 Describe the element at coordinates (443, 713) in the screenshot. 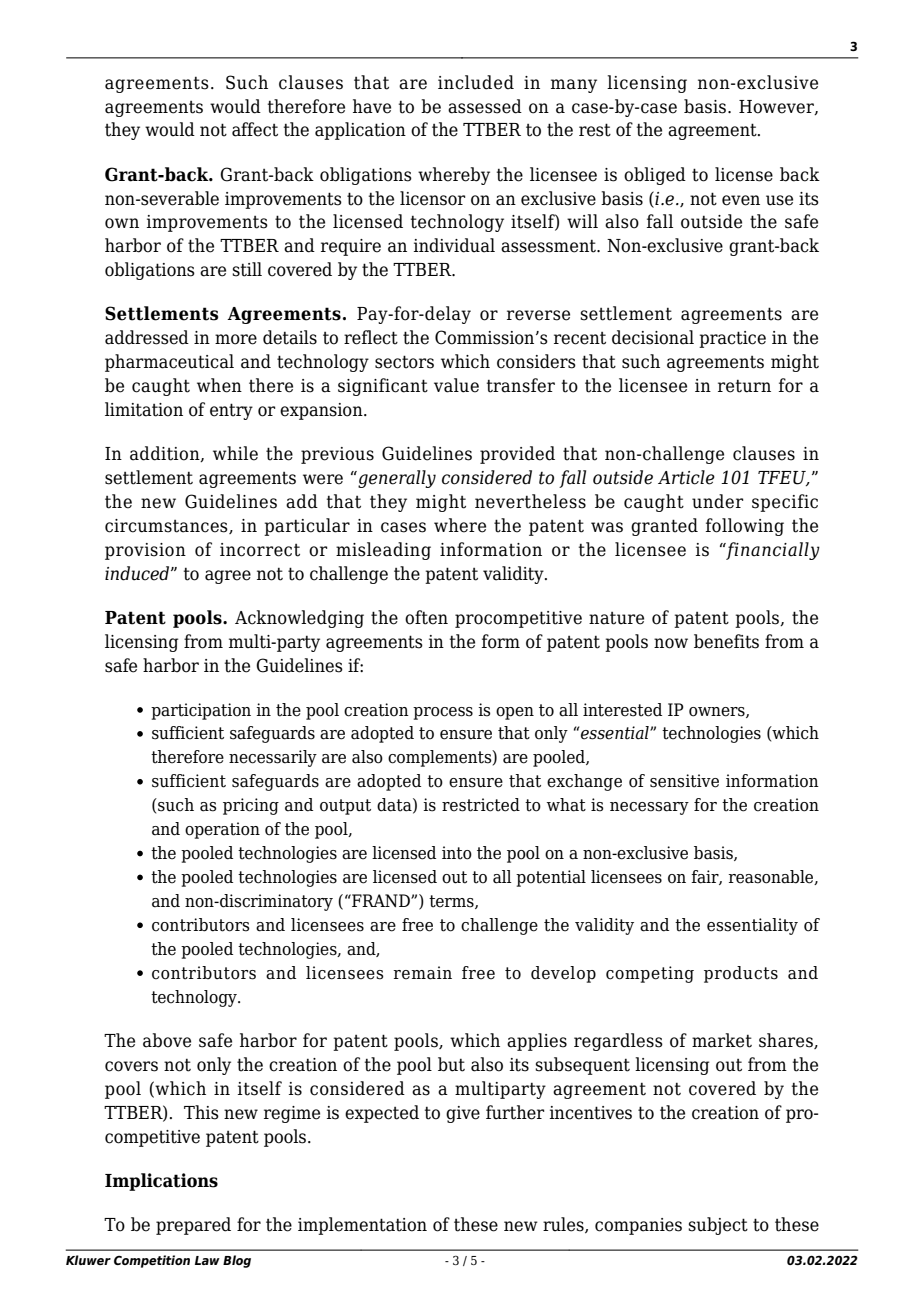

I see `process` at that location.
